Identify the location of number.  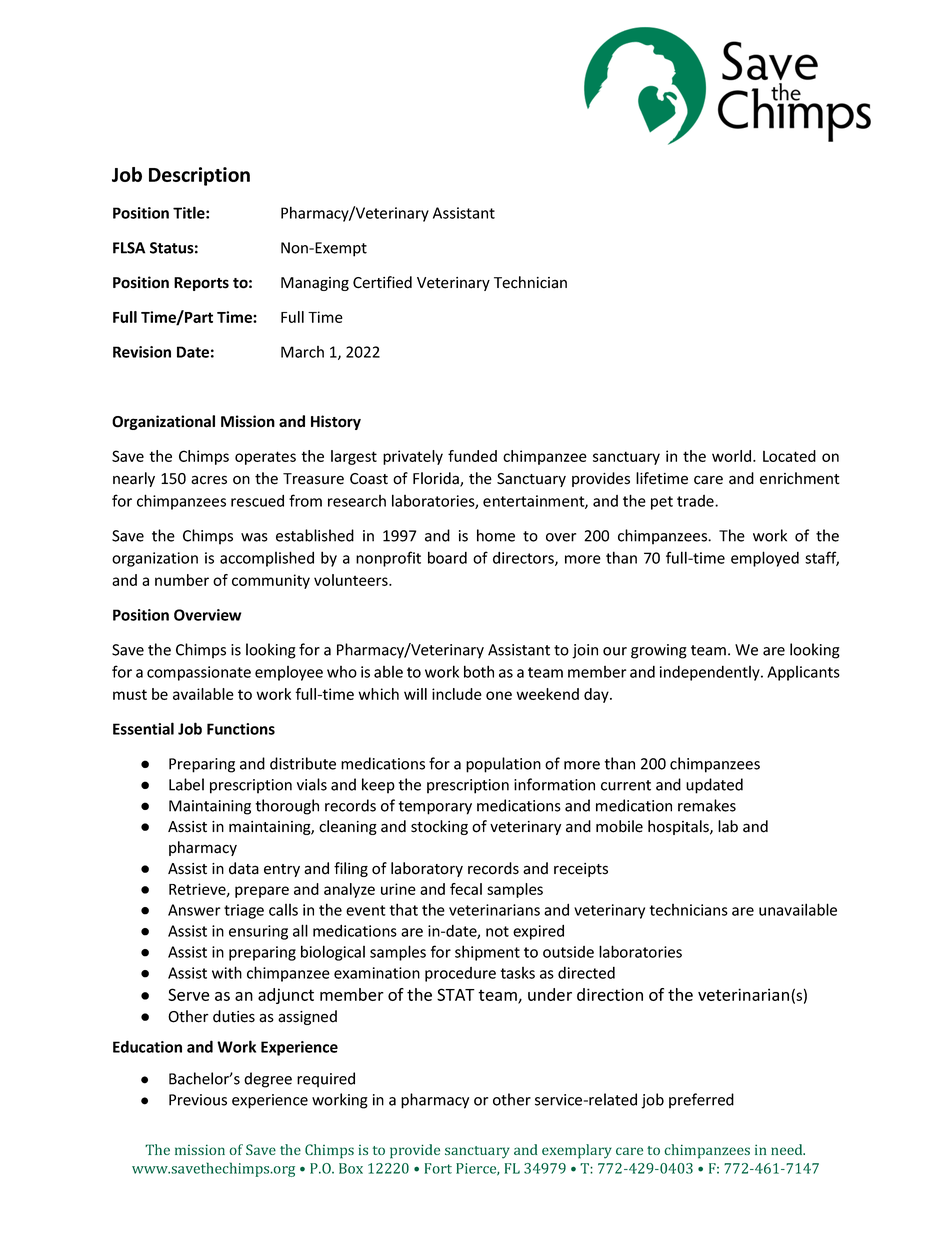
(182, 580).
